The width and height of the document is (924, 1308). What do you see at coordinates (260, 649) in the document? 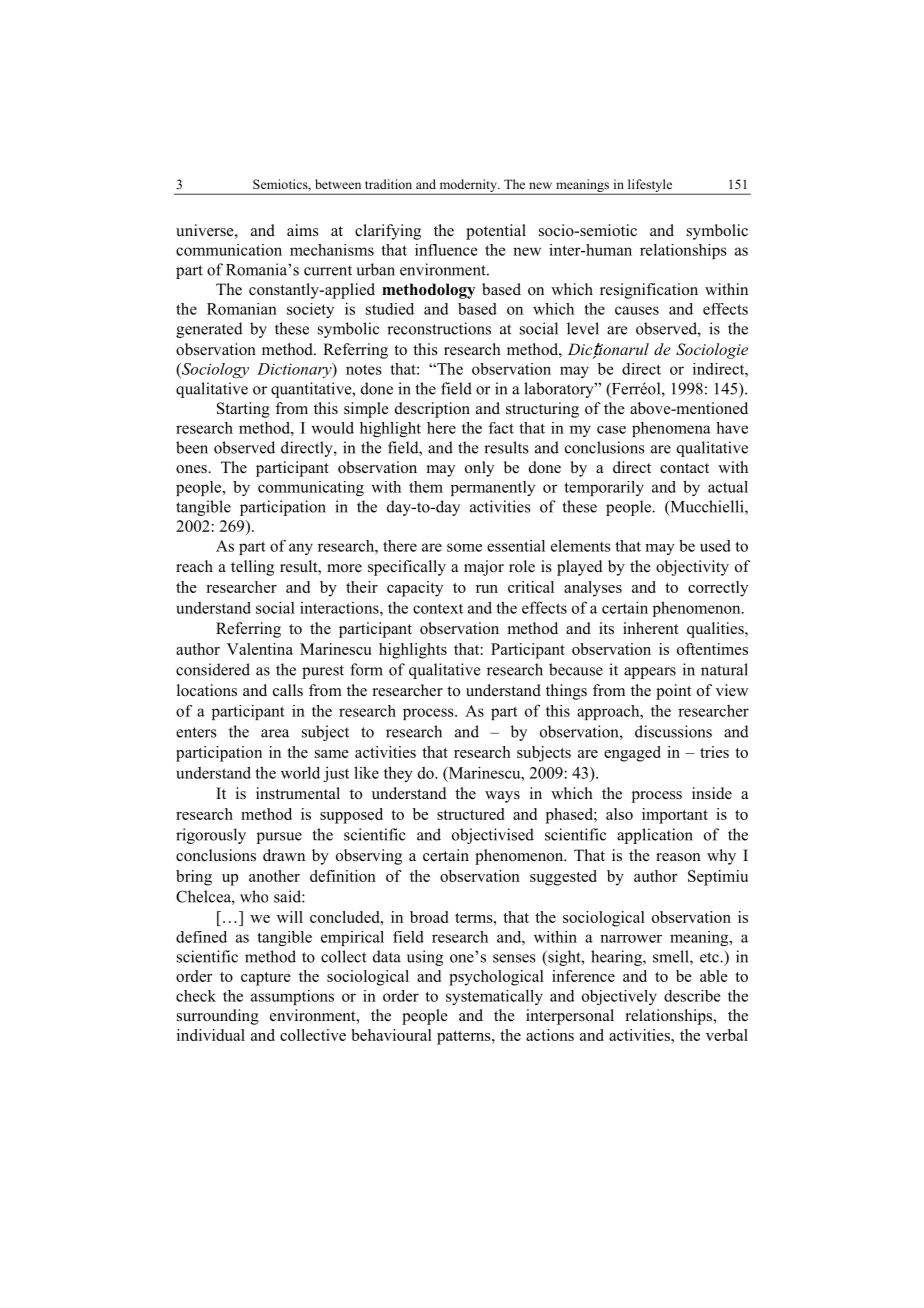
I see `Valentina` at bounding box center [260, 649].
